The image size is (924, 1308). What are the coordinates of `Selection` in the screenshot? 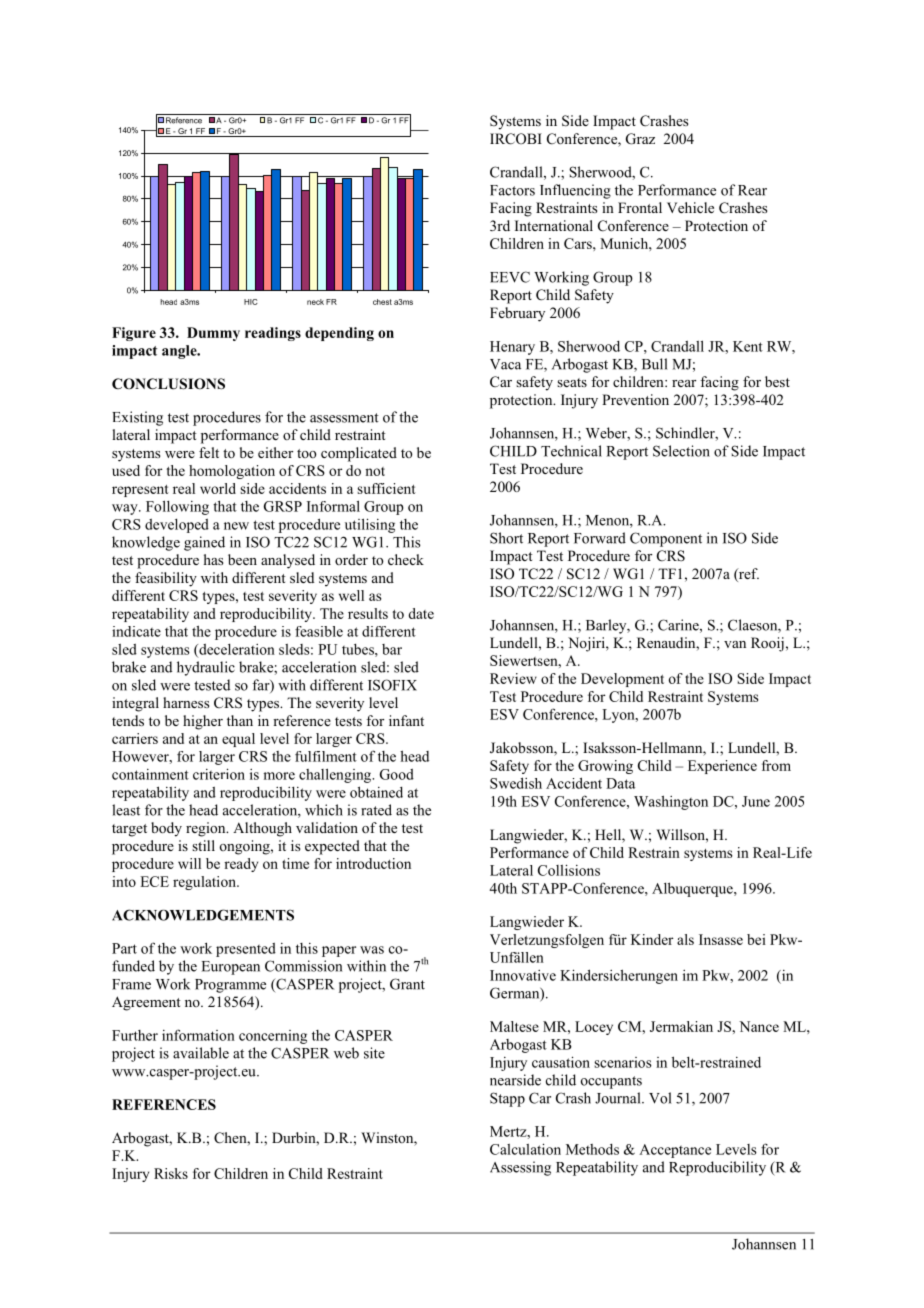 It's located at (681, 451).
